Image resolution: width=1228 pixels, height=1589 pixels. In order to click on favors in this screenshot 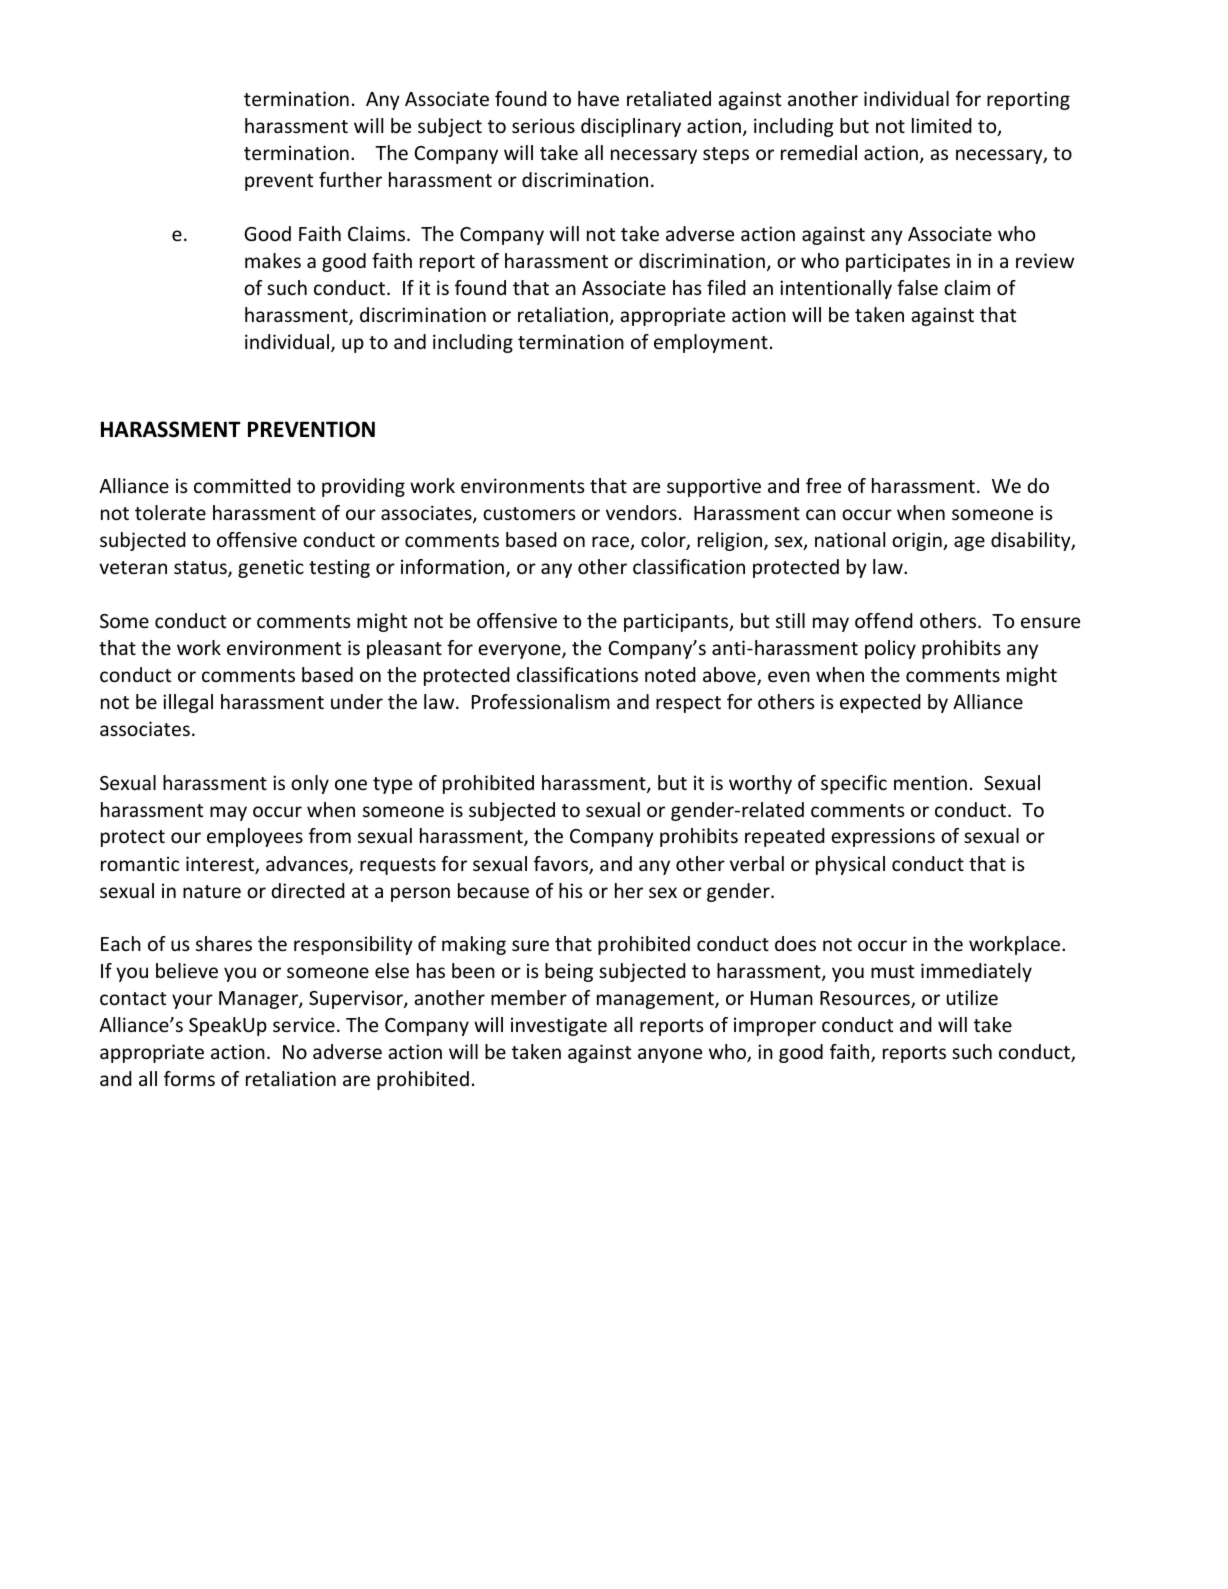, I will do `click(562, 865)`.
